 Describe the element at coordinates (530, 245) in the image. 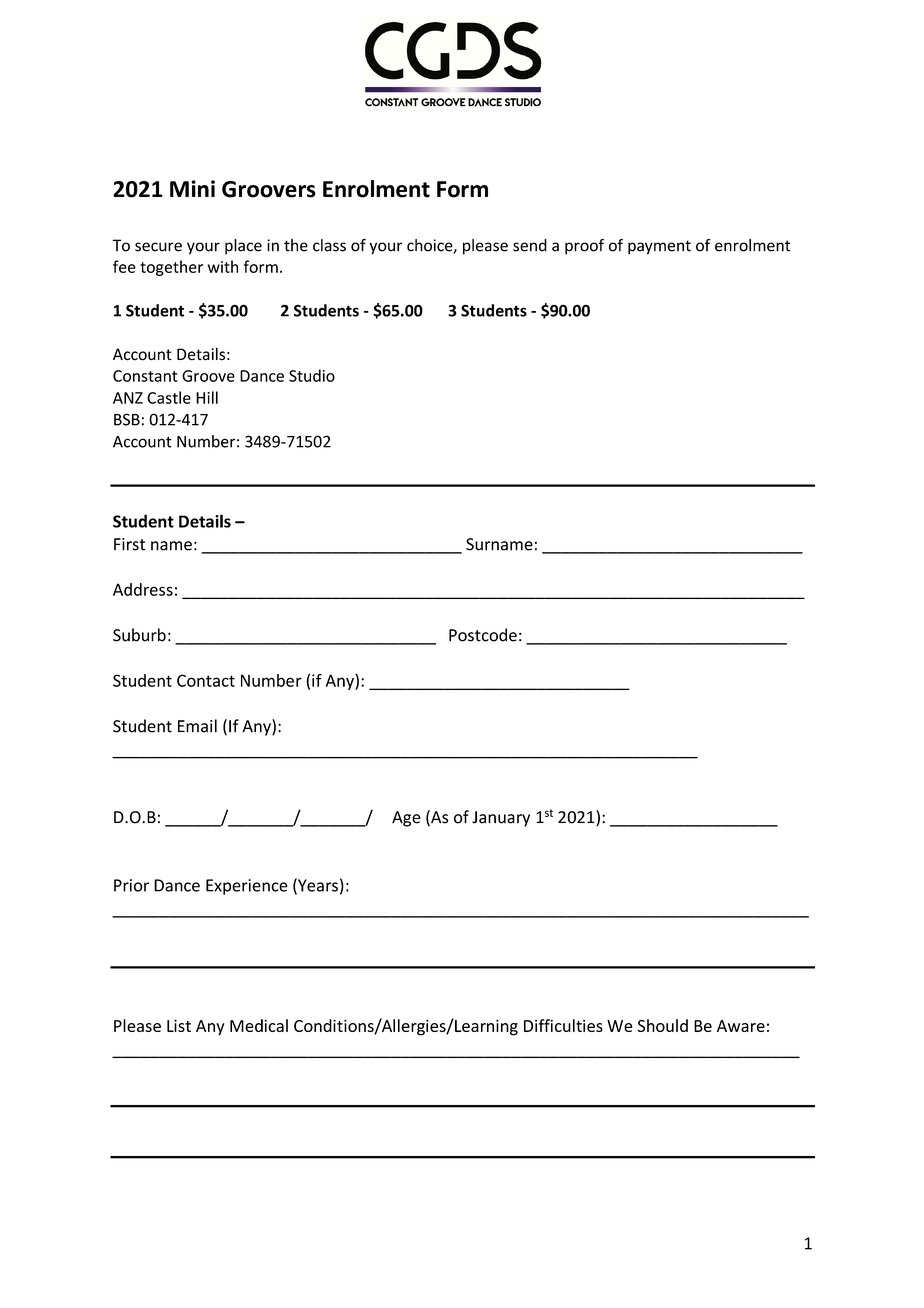

I see `send` at that location.
